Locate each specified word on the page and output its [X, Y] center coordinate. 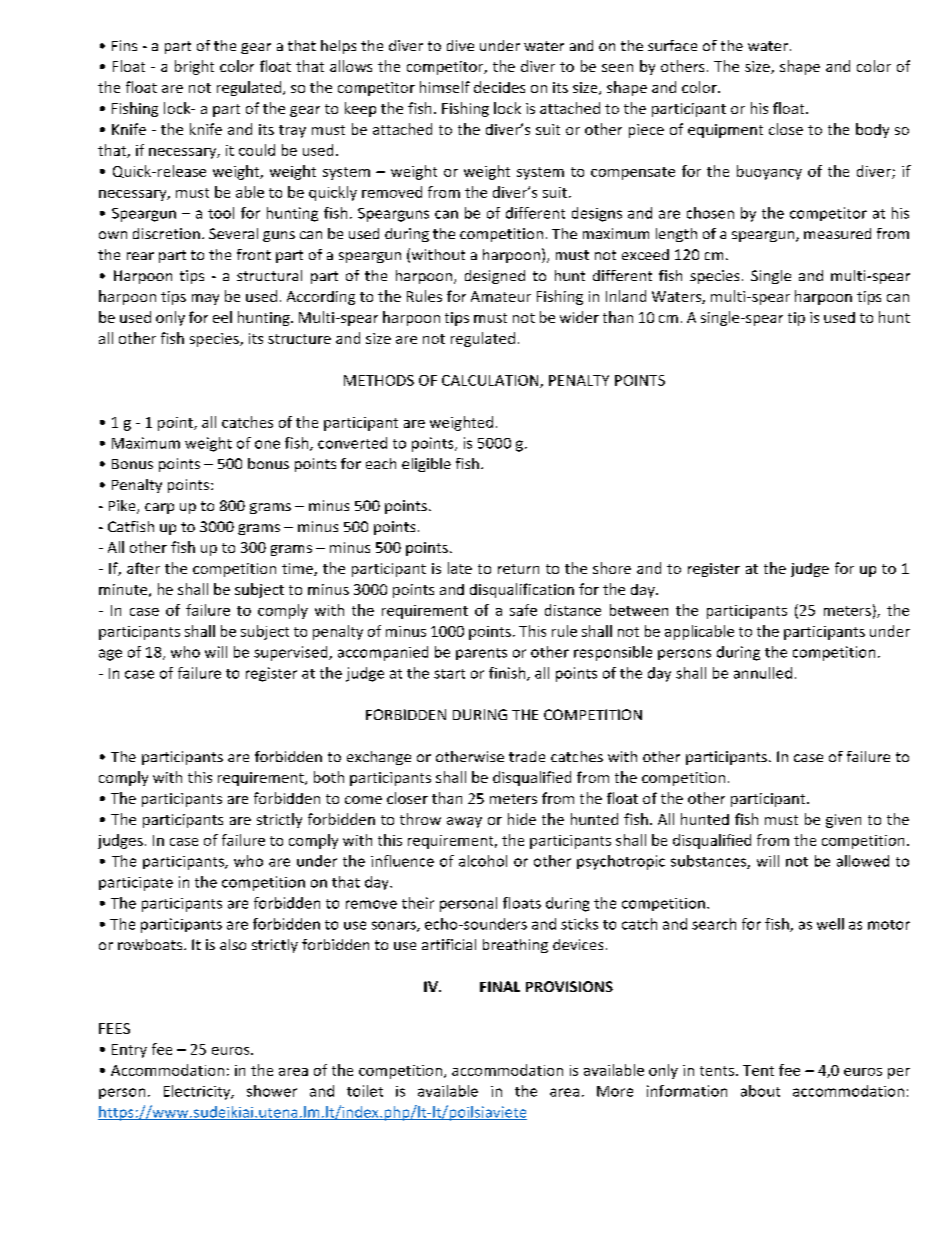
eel [222, 317]
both [329, 777]
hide [522, 819]
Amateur [501, 296]
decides [499, 87]
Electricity [198, 1092]
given [843, 821]
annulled [763, 673]
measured [837, 233]
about [760, 1091]
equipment [725, 131]
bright [194, 67]
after [143, 568]
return [518, 569]
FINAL [500, 986]
